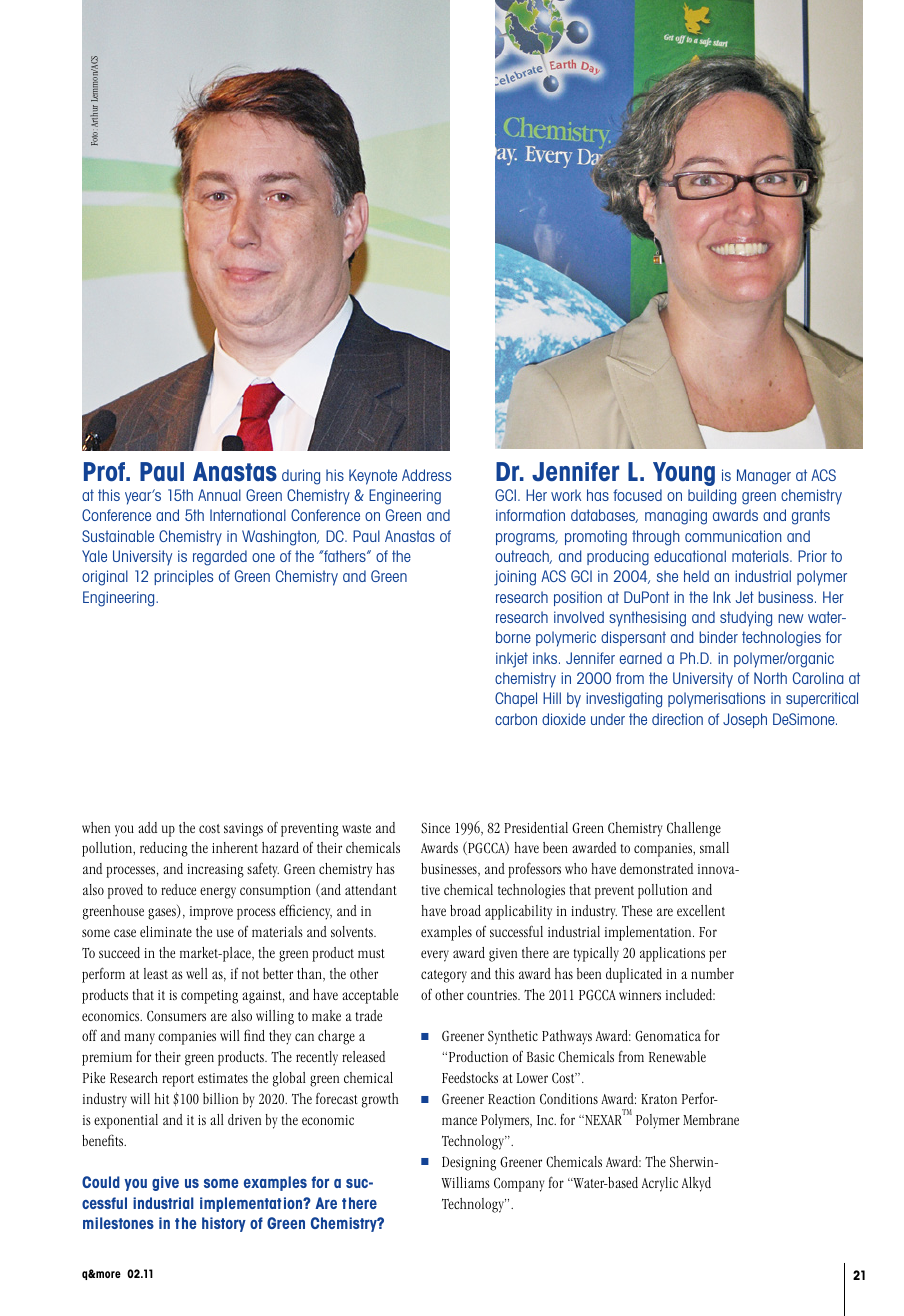  I want to click on reducing, so click(164, 849).
